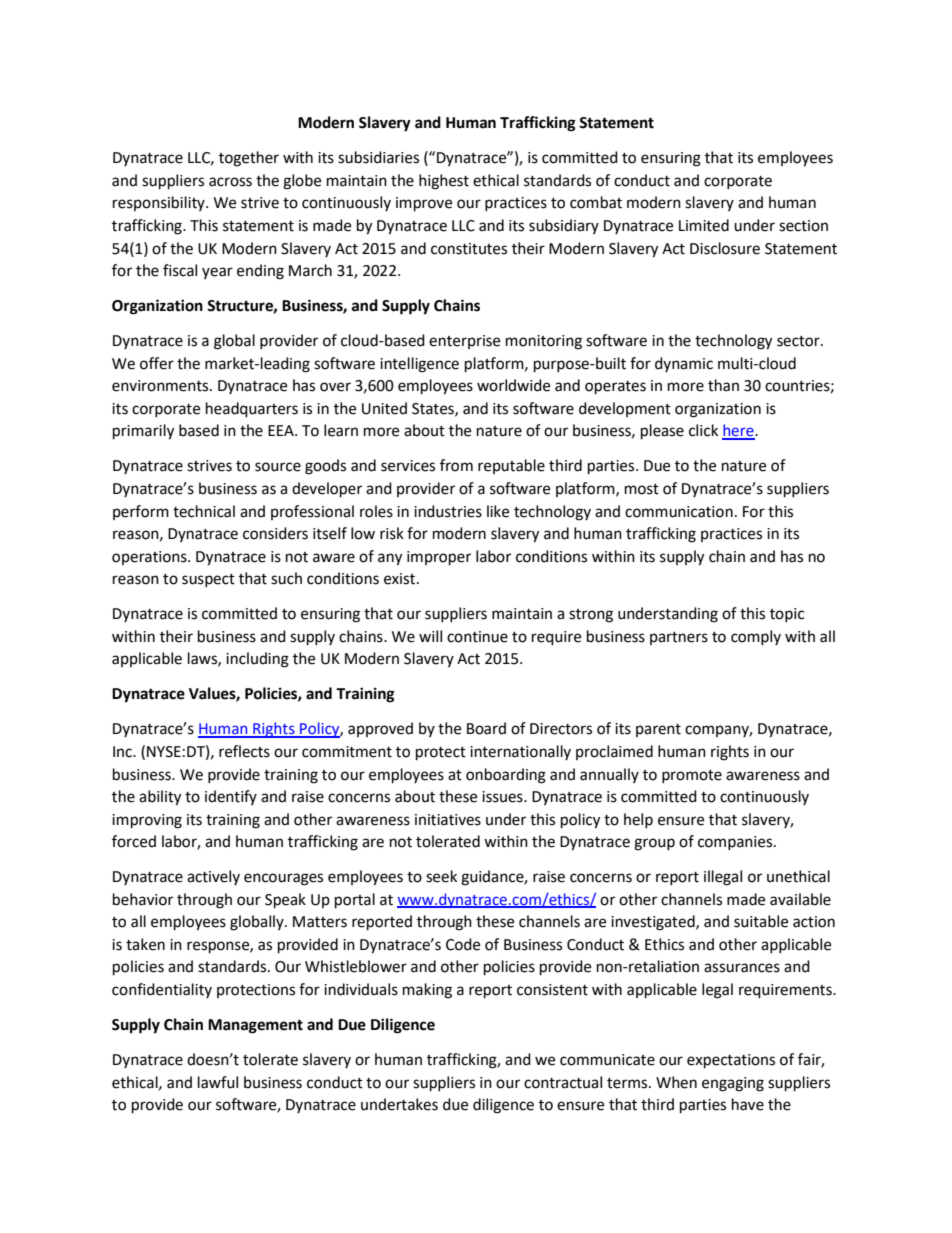 Image resolution: width=952 pixels, height=1233 pixels. What do you see at coordinates (230, 182) in the document?
I see `across` at bounding box center [230, 182].
